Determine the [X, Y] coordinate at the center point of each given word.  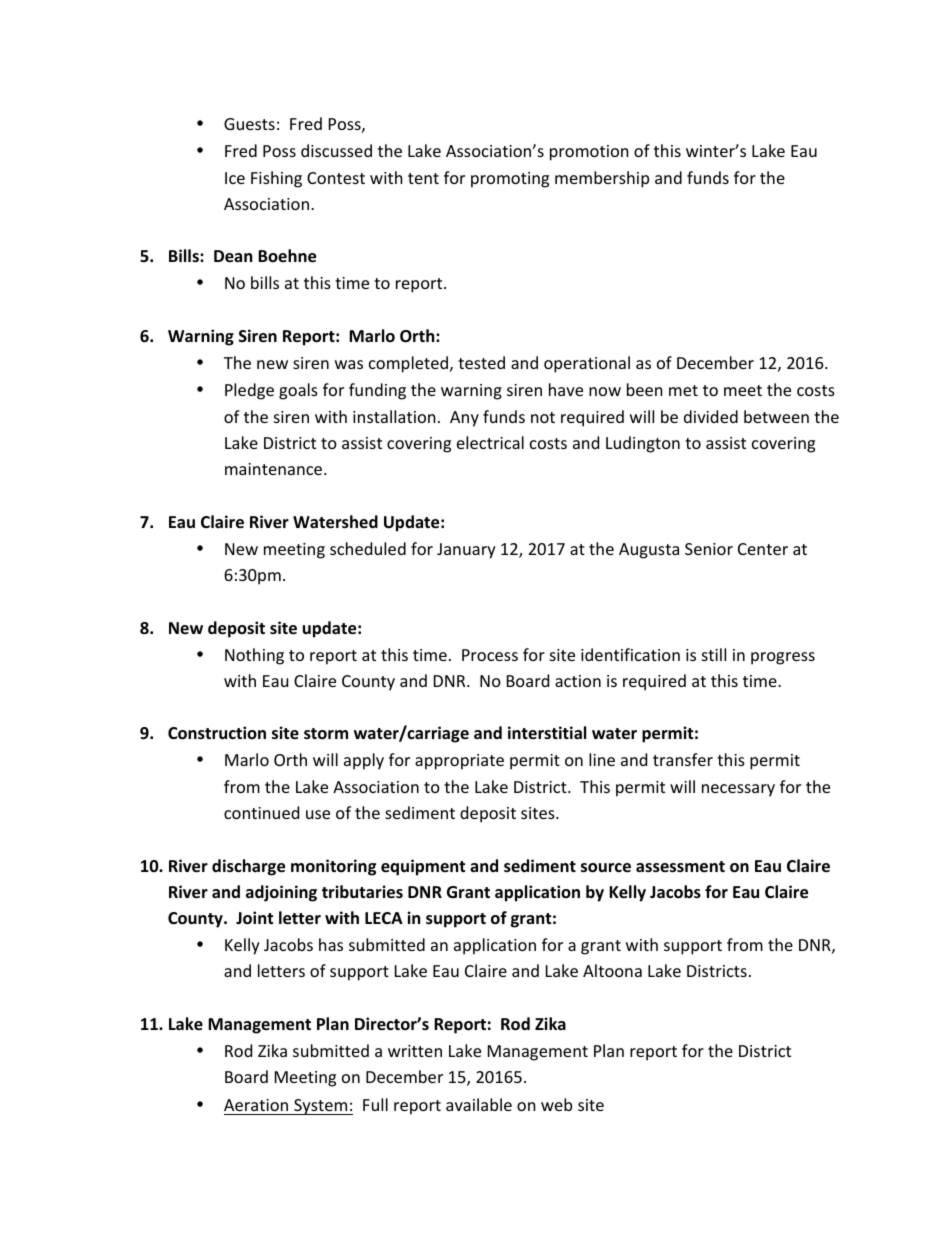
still [714, 654]
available [479, 1104]
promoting [510, 180]
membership [602, 179]
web [556, 1104]
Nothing [254, 656]
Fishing [276, 179]
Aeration [256, 1105]
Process [490, 655]
